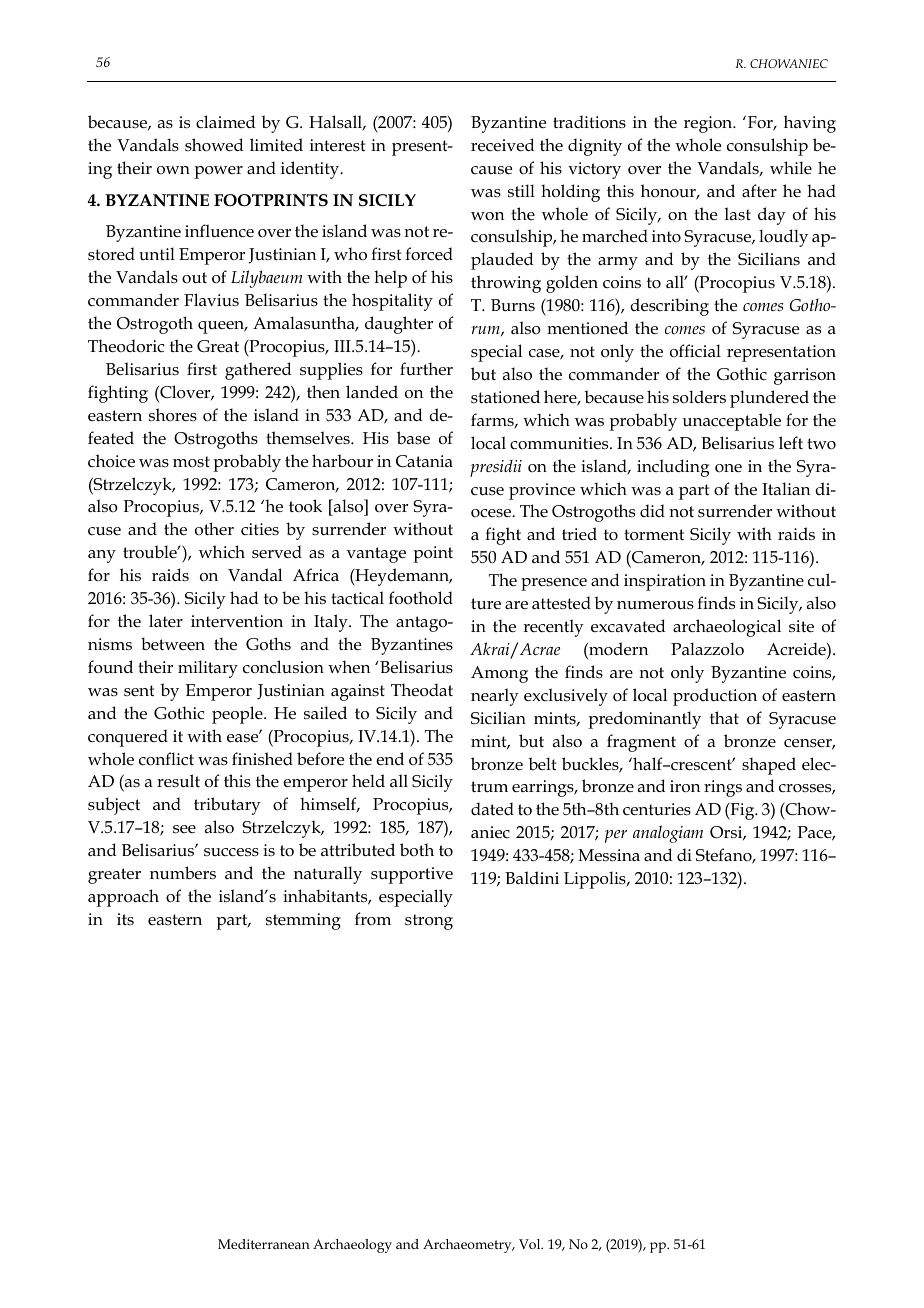  Describe the element at coordinates (208, 669) in the page. I see `military` at that location.
